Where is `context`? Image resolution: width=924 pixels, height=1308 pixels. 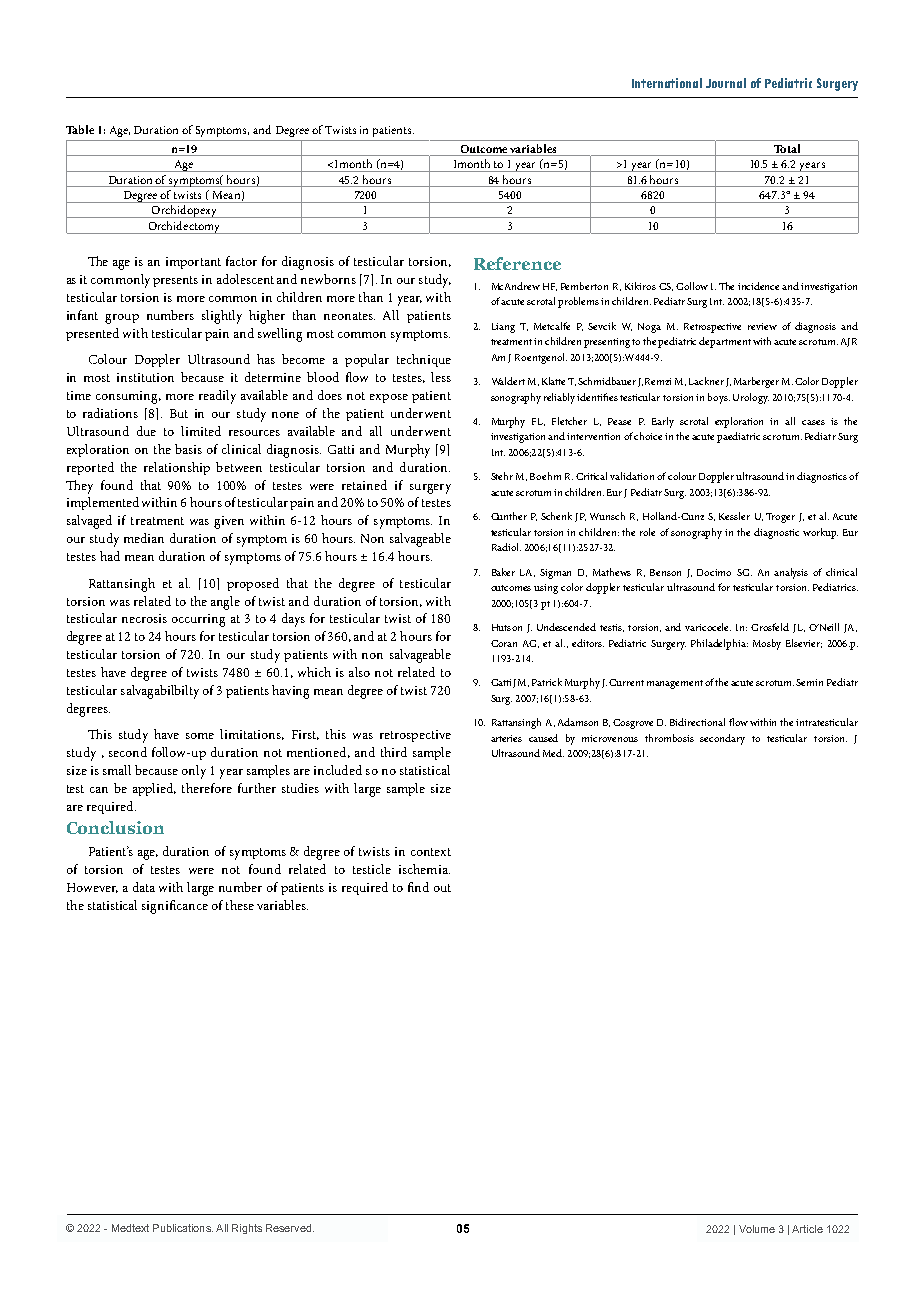
context is located at coordinates (431, 852).
